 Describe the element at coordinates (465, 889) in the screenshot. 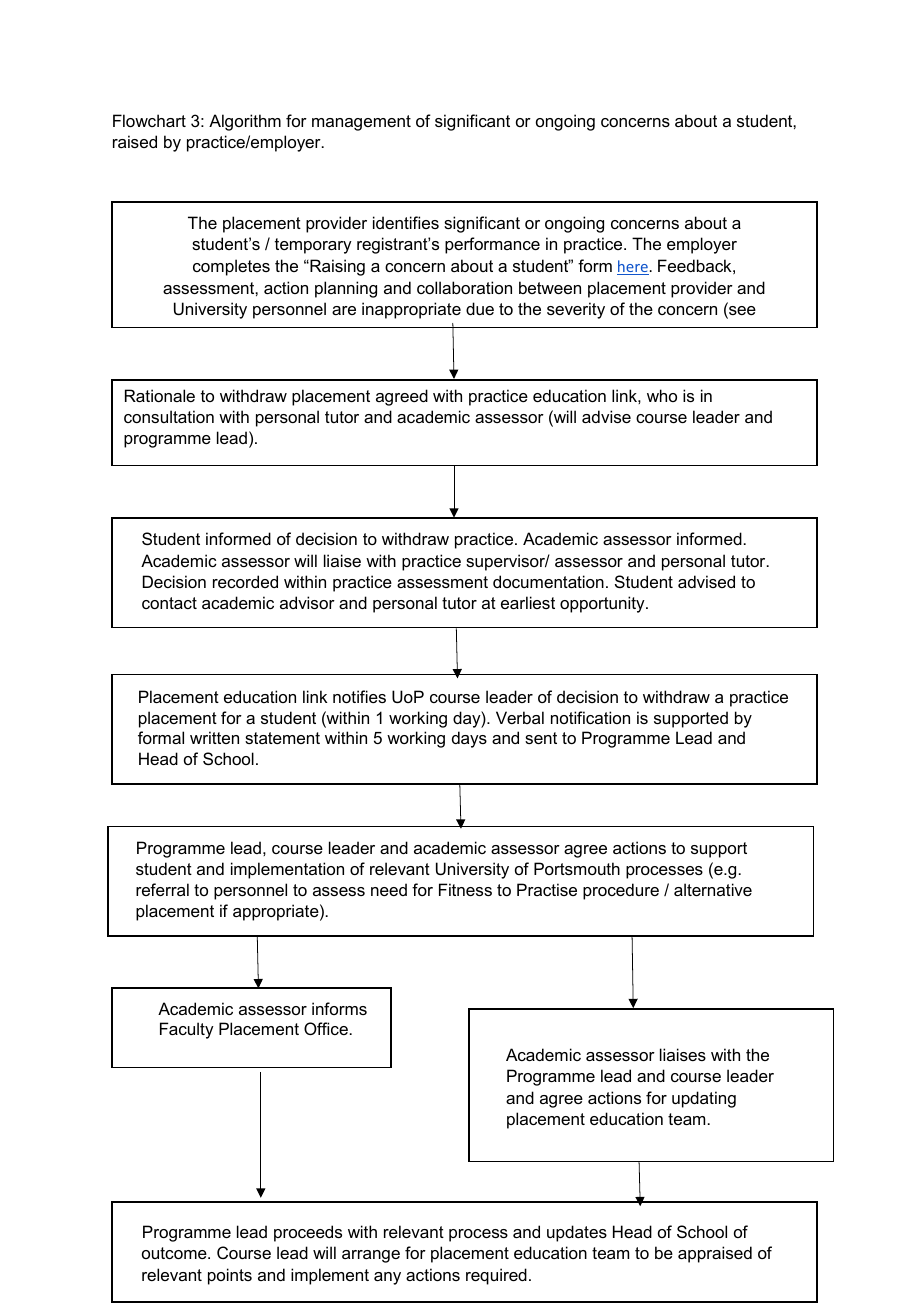

I see `Fitness` at that location.
